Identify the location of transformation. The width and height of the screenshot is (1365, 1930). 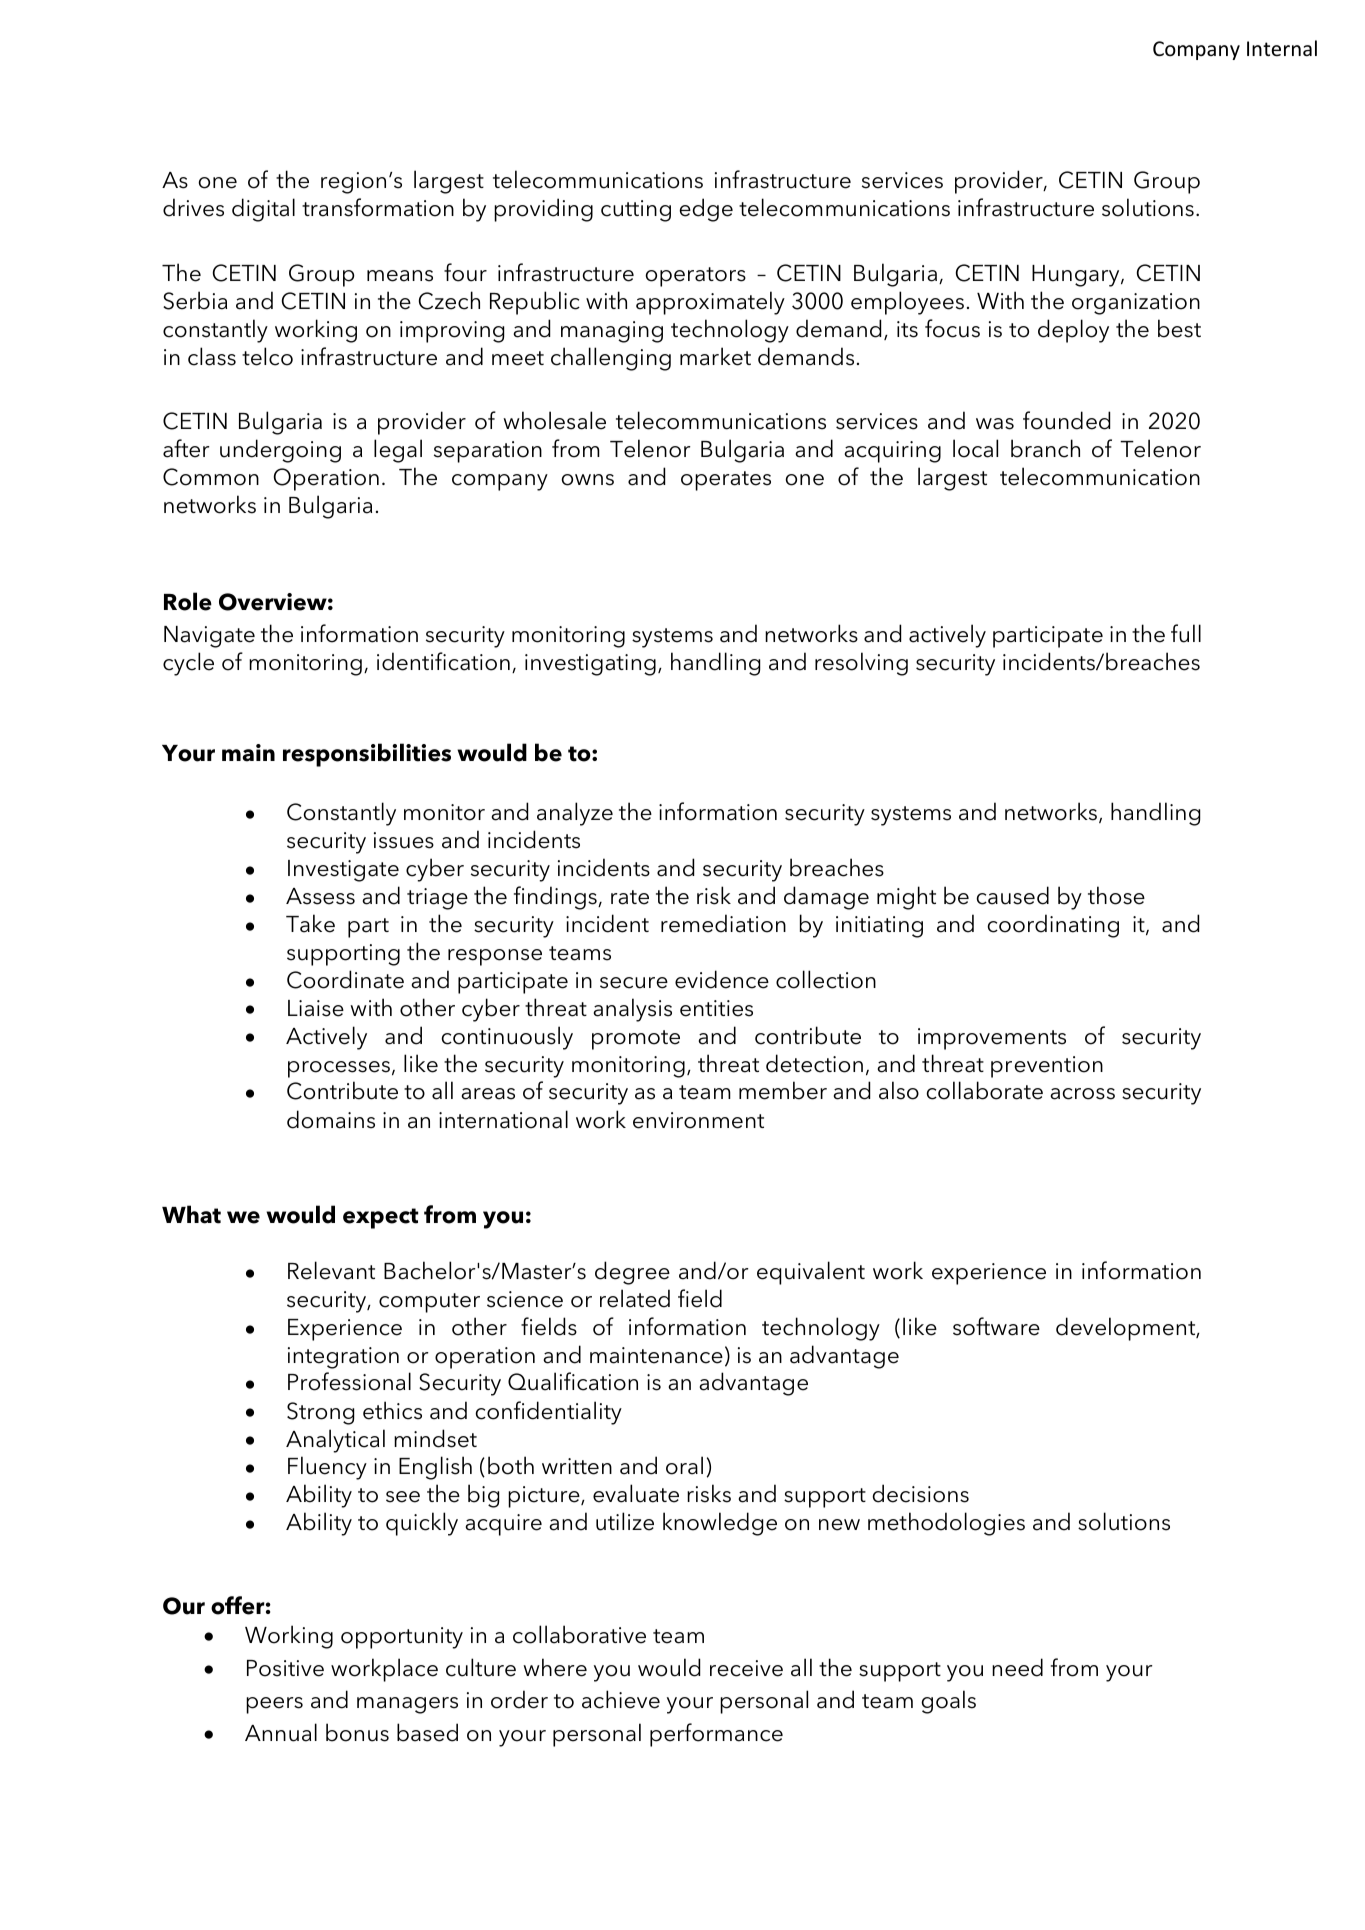
(378, 207).
